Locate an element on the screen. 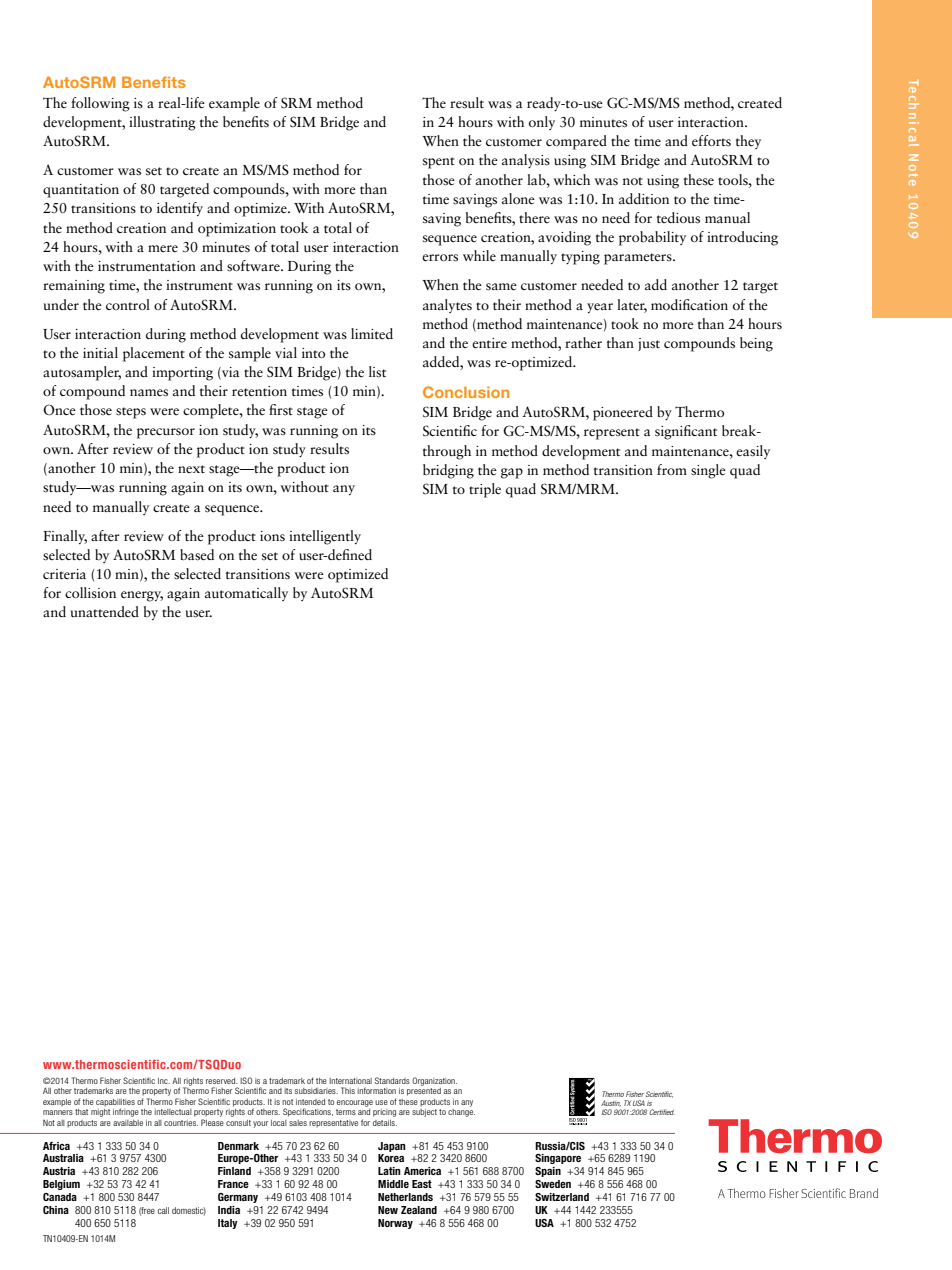 This screenshot has height=1270, width=952. spent is located at coordinates (439, 163).
